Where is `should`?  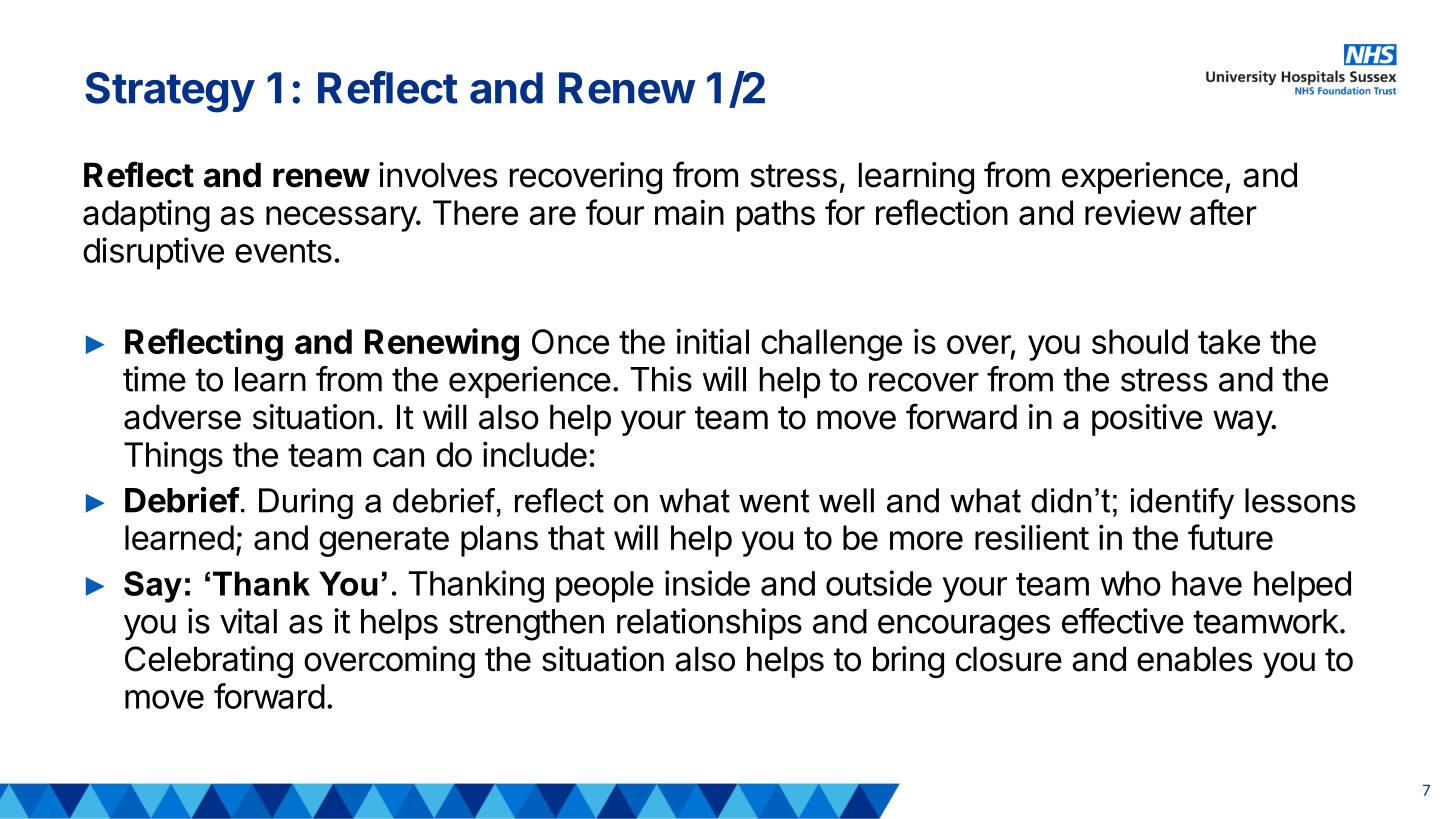
should is located at coordinates (1140, 341).
